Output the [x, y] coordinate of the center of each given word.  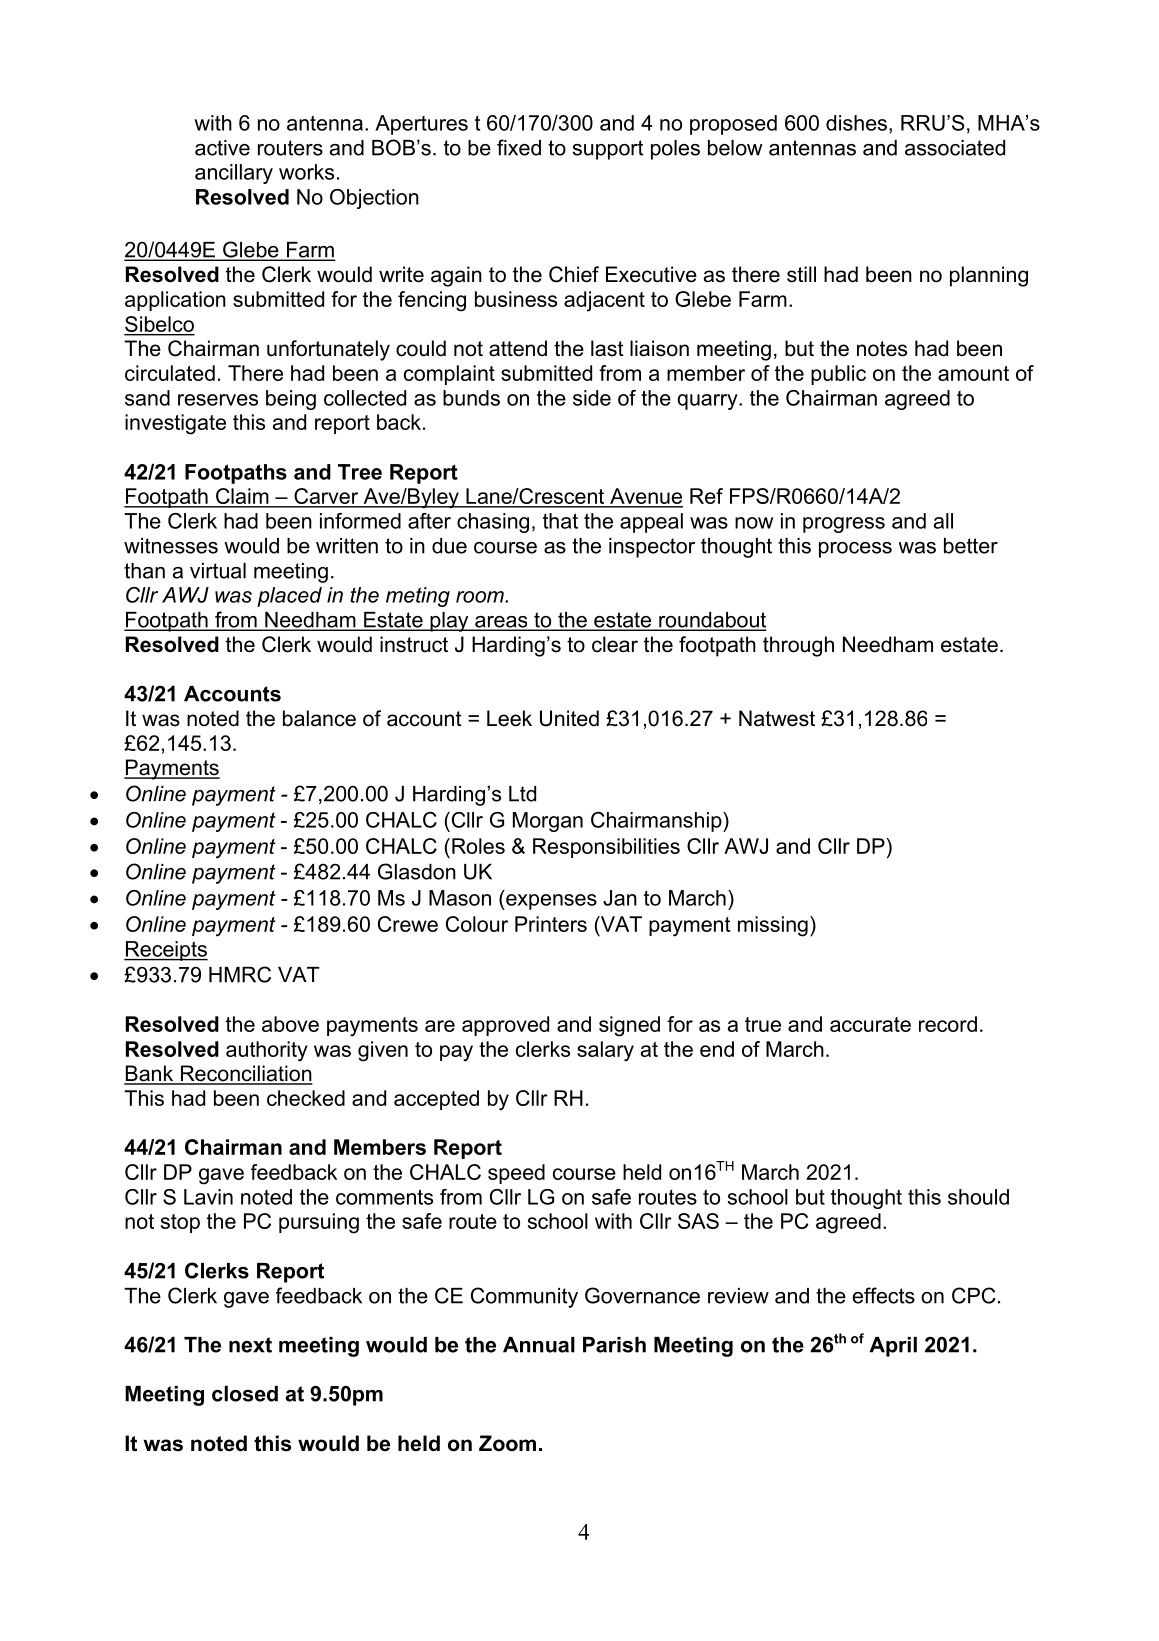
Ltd [522, 794]
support [608, 150]
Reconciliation [245, 1074]
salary [605, 1051]
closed [245, 1394]
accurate [870, 1024]
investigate [175, 424]
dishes [856, 123]
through [798, 646]
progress [844, 525]
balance [319, 718]
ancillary [234, 174]
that [560, 521]
